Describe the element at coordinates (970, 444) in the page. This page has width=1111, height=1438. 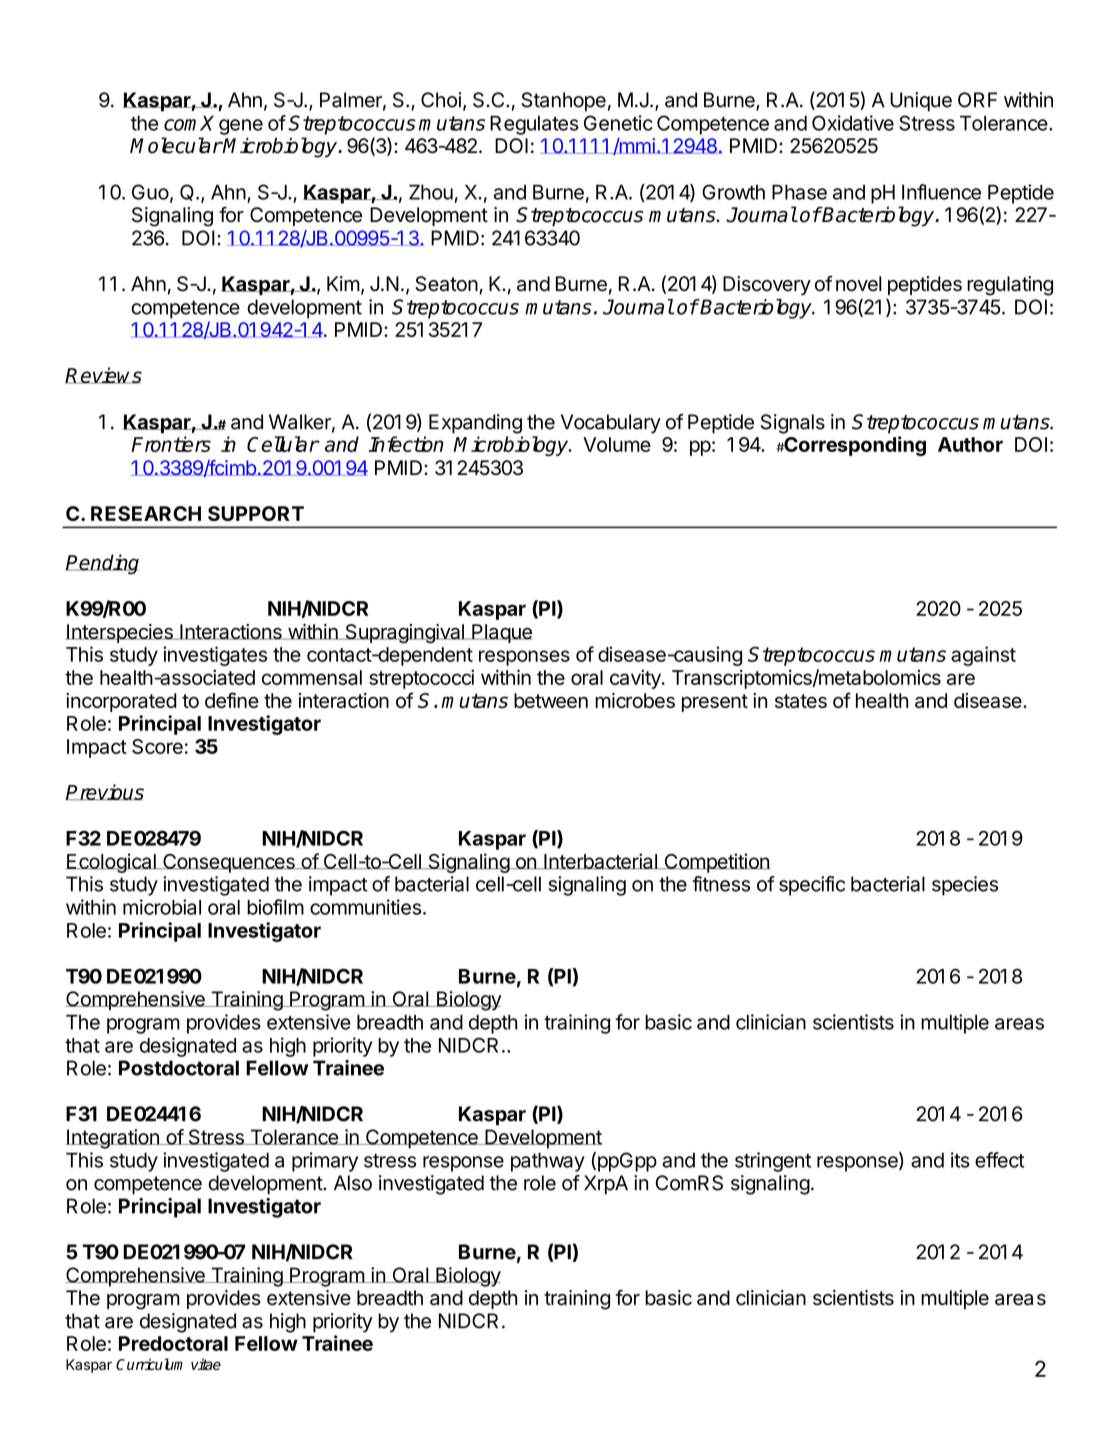
I see `Author` at that location.
